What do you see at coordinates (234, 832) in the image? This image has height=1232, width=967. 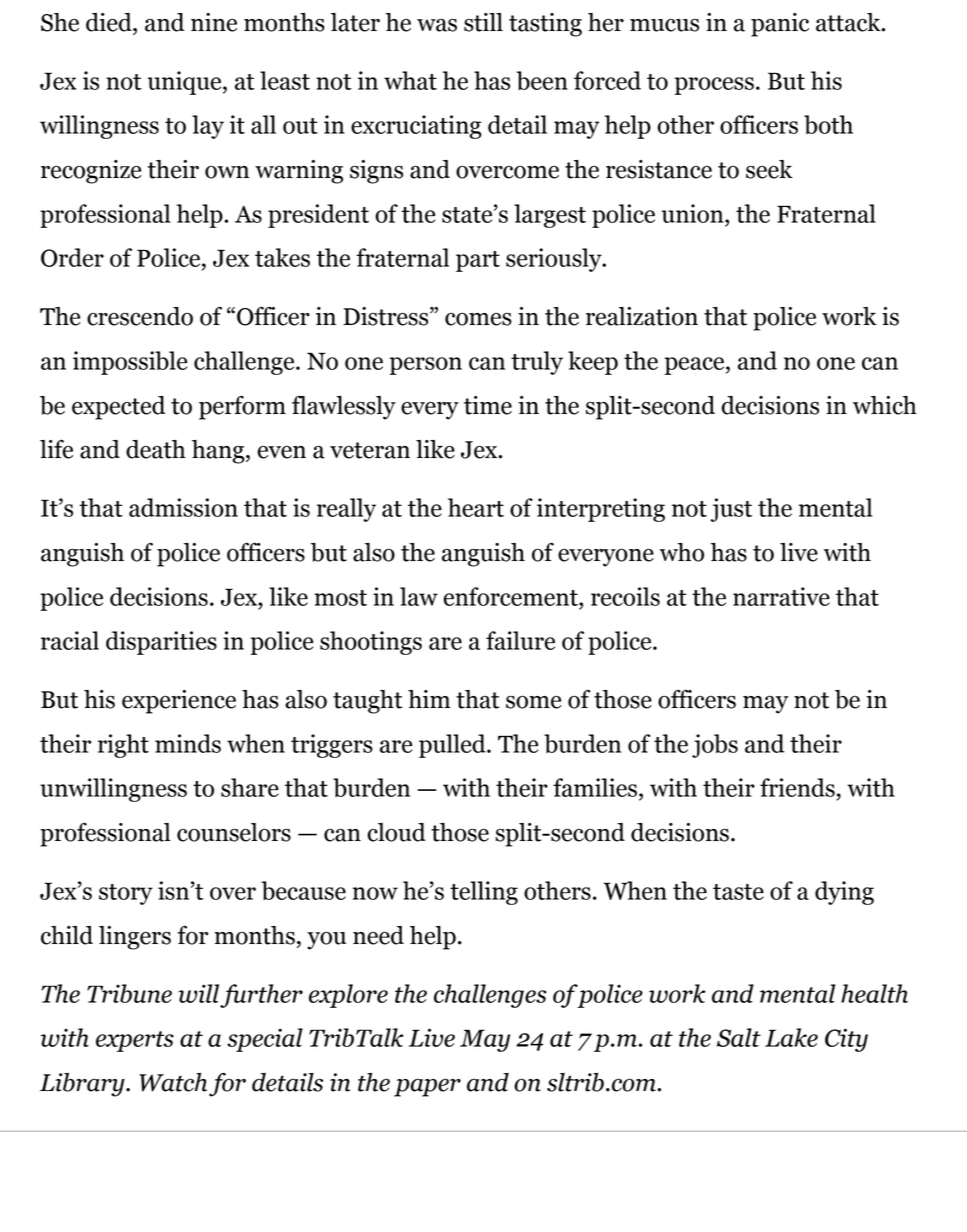 I see `counselors` at bounding box center [234, 832].
